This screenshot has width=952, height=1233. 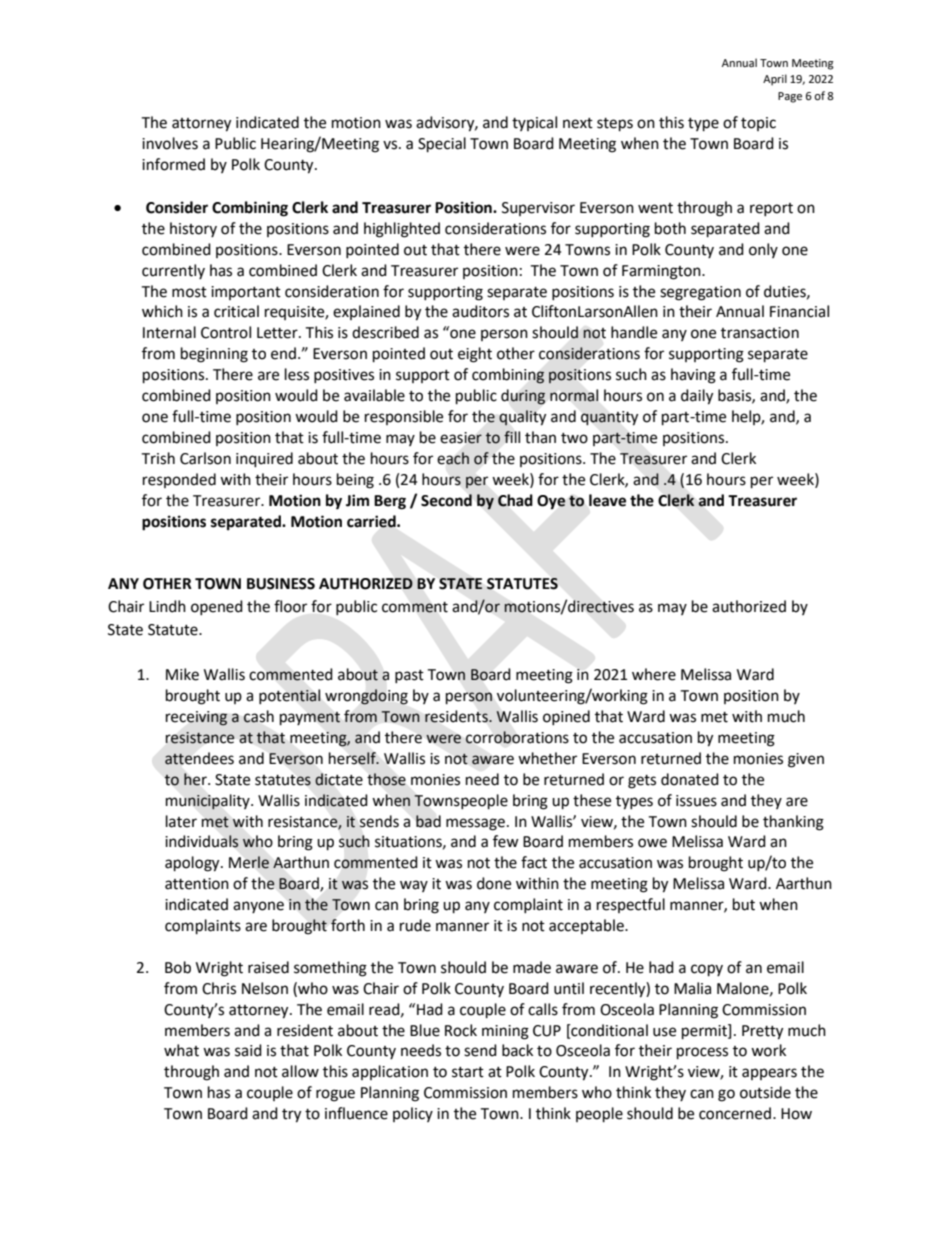 I want to click on whether, so click(x=547, y=758).
